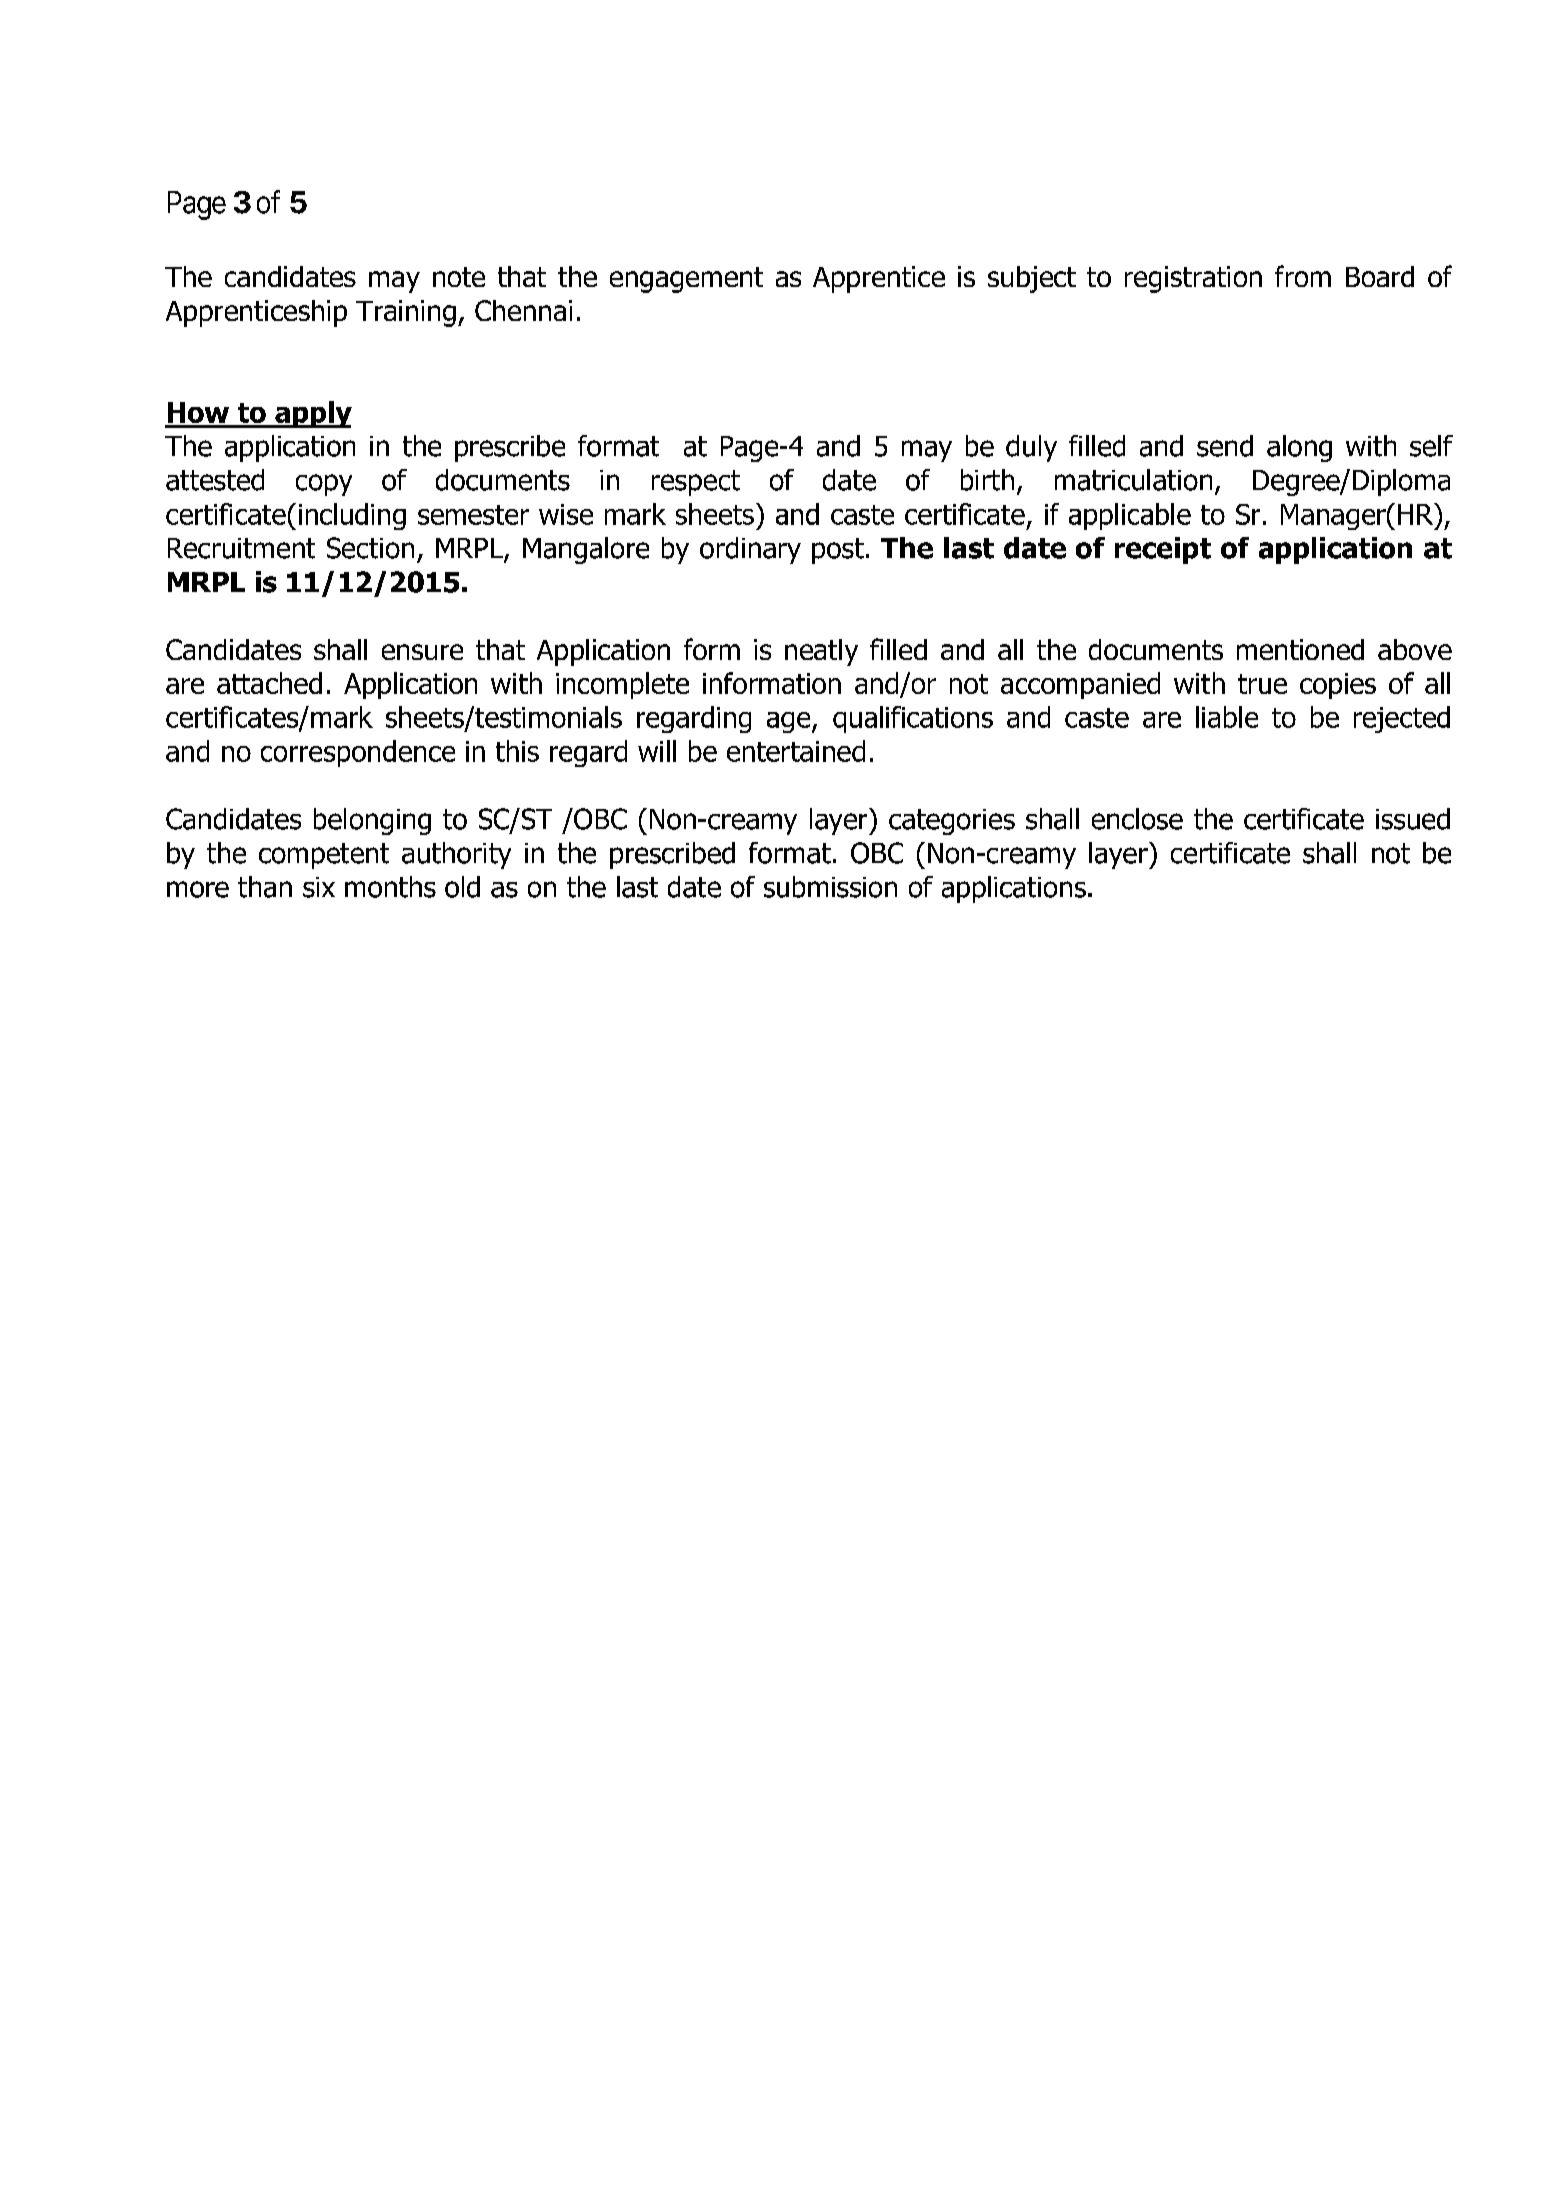 The width and height of the screenshot is (1560, 2208). What do you see at coordinates (1163, 550) in the screenshot?
I see `receipt` at bounding box center [1163, 550].
